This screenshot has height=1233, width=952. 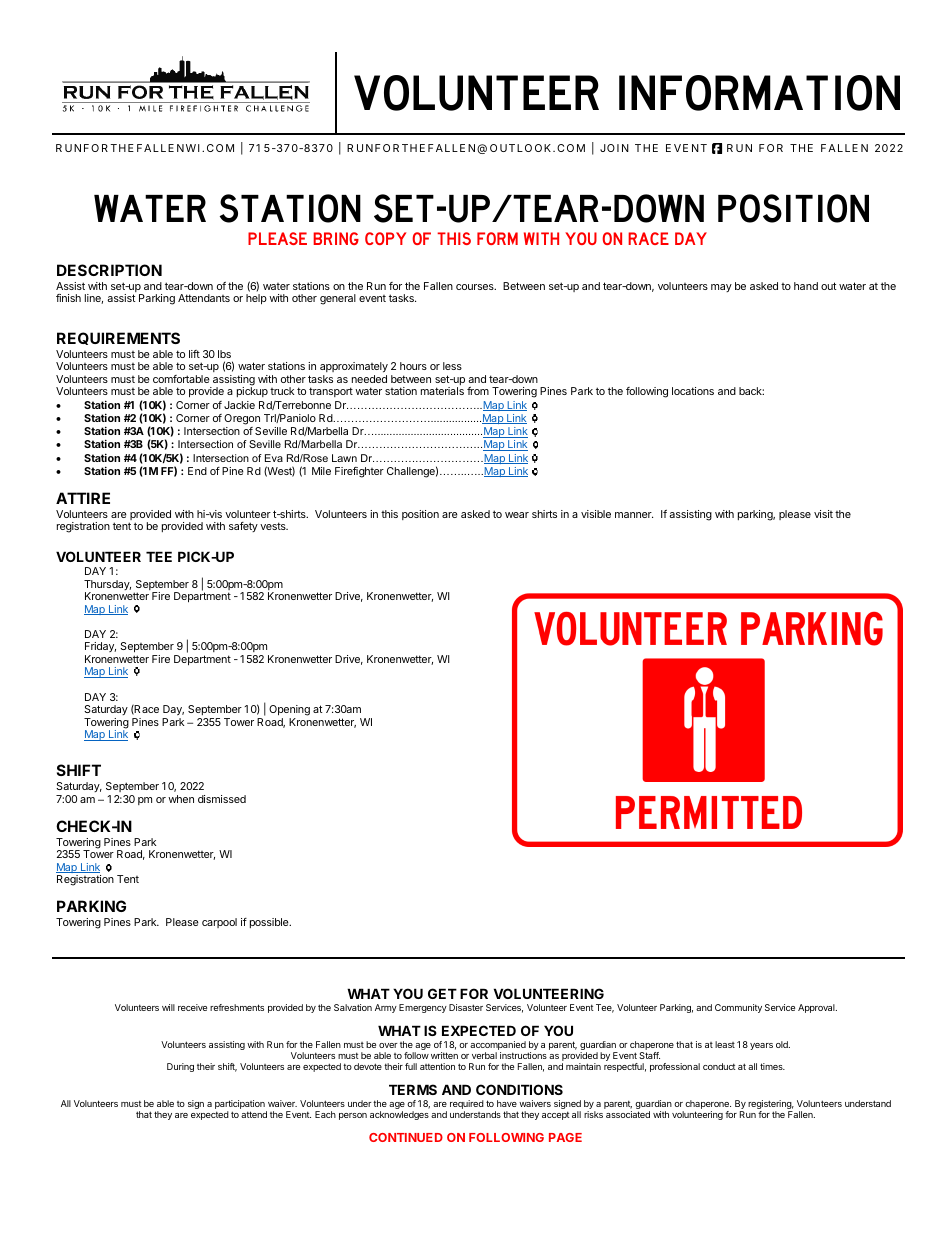 What do you see at coordinates (467, 1106) in the screenshot?
I see `required` at bounding box center [467, 1106].
